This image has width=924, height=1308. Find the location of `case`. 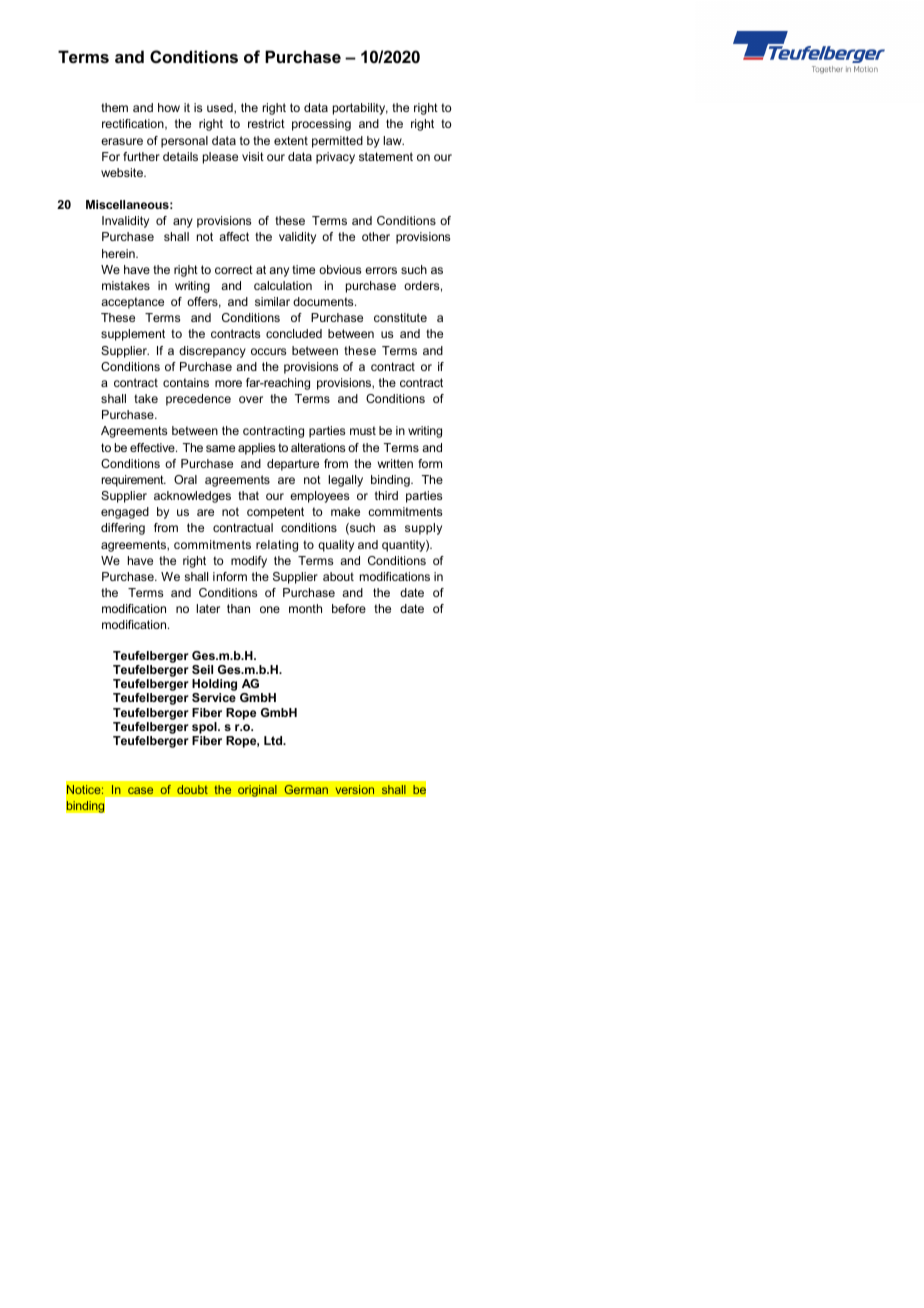

case is located at coordinates (141, 791).
